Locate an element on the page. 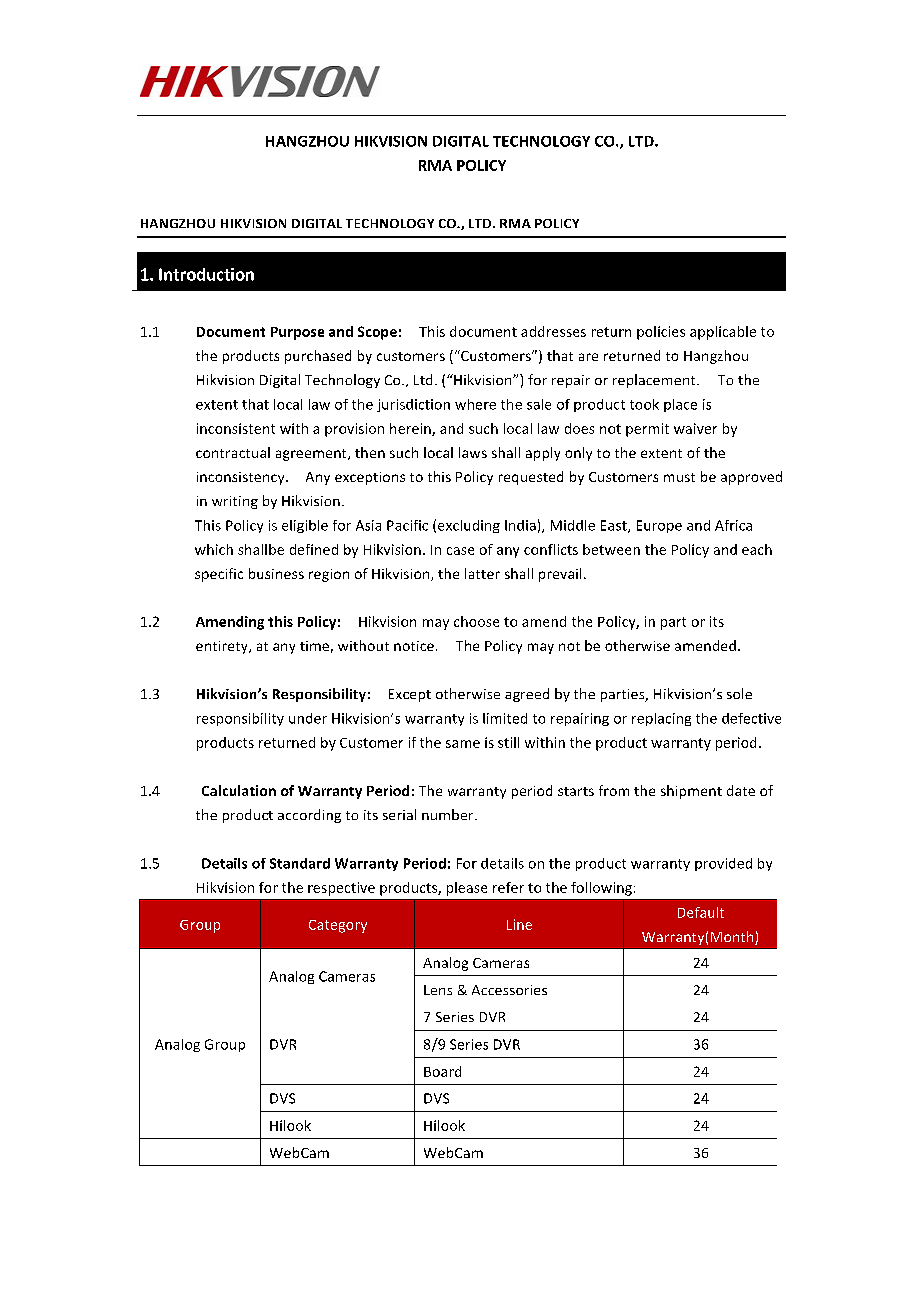 This image has height=1307, width=924. sole is located at coordinates (739, 693).
